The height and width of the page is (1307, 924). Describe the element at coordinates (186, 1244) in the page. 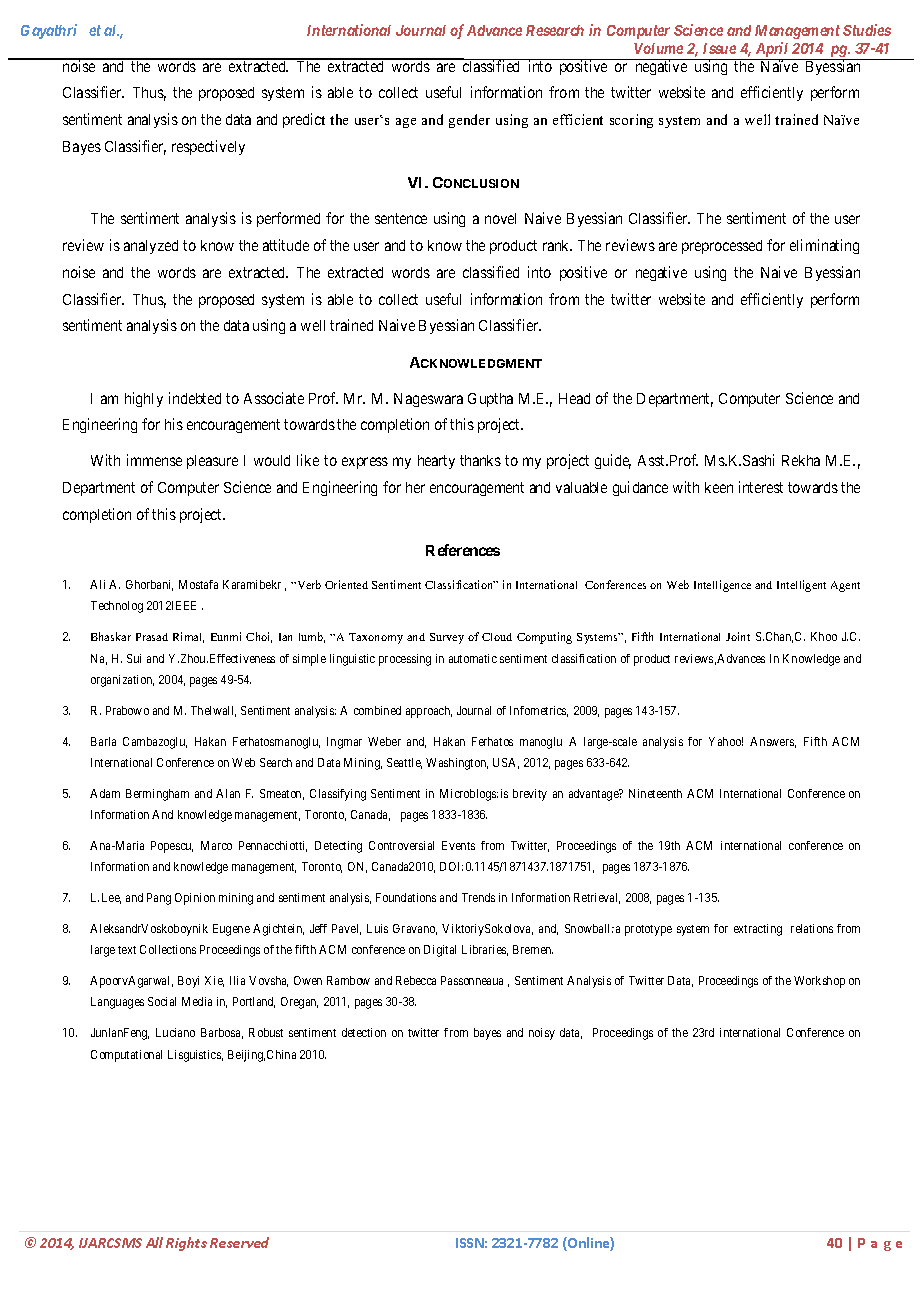

I see `Rights` at that location.
